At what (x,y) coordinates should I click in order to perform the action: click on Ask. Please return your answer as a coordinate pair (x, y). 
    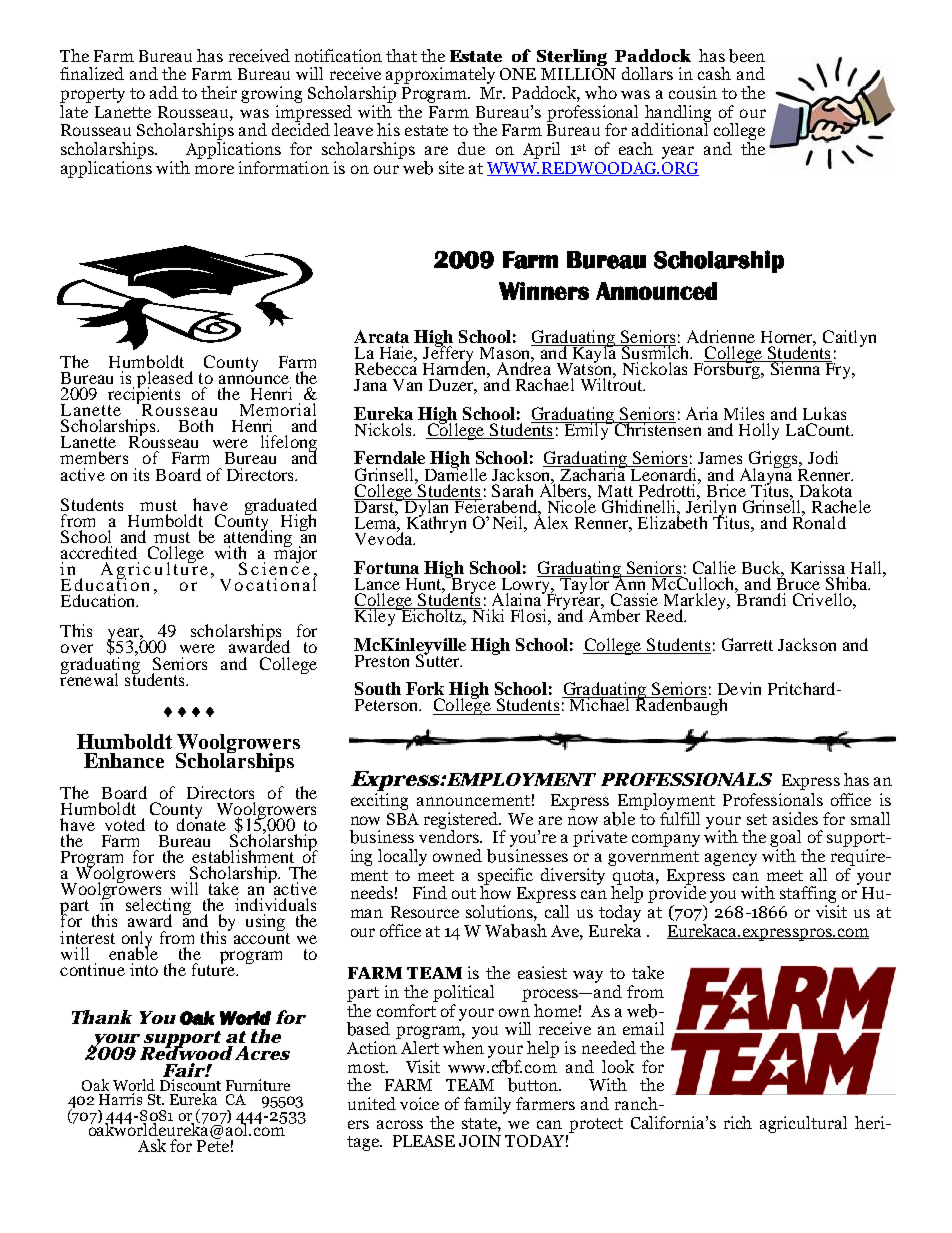
    Looking at the image, I should click on (152, 1145).
